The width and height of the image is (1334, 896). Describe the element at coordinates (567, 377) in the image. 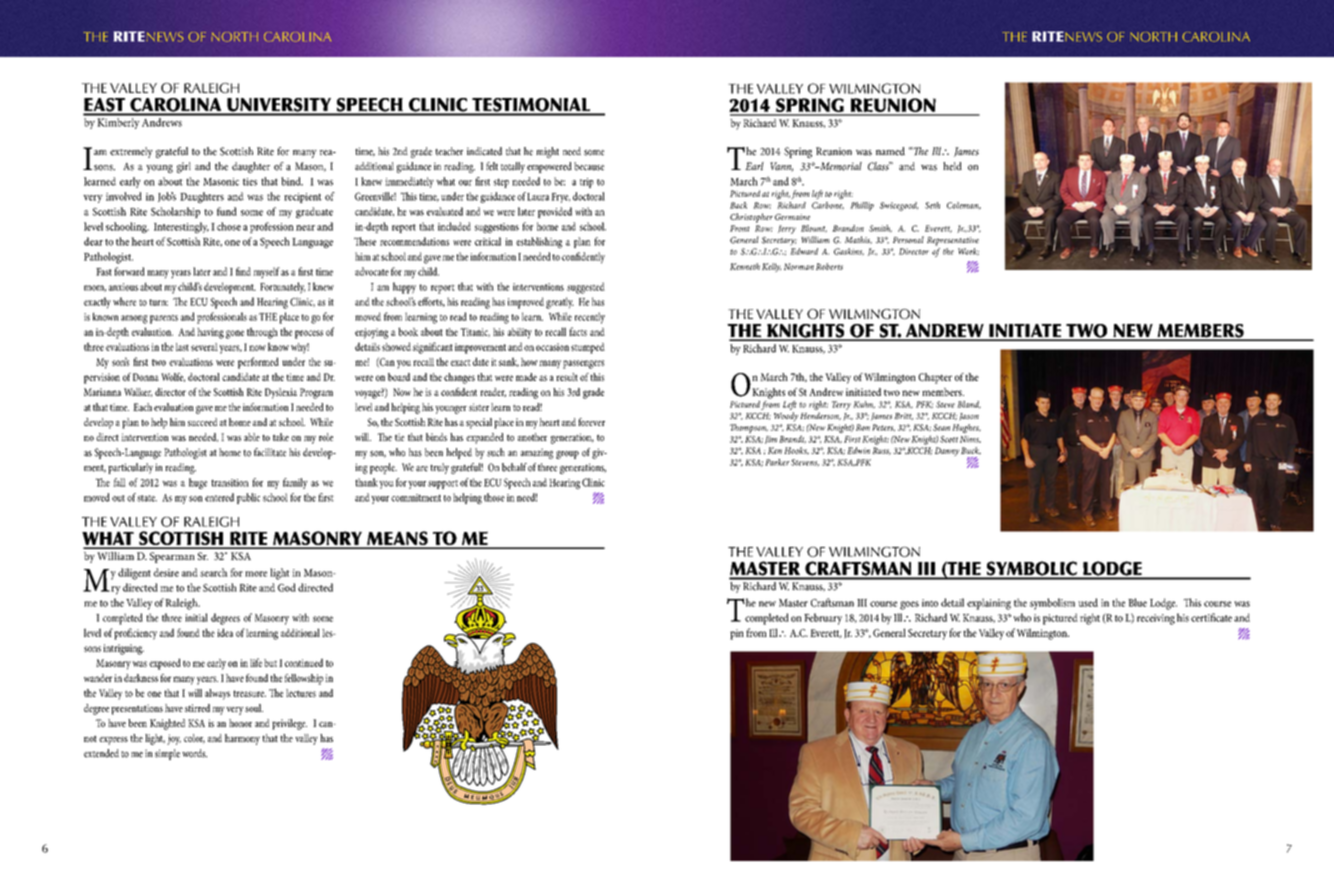

I see `result` at that location.
